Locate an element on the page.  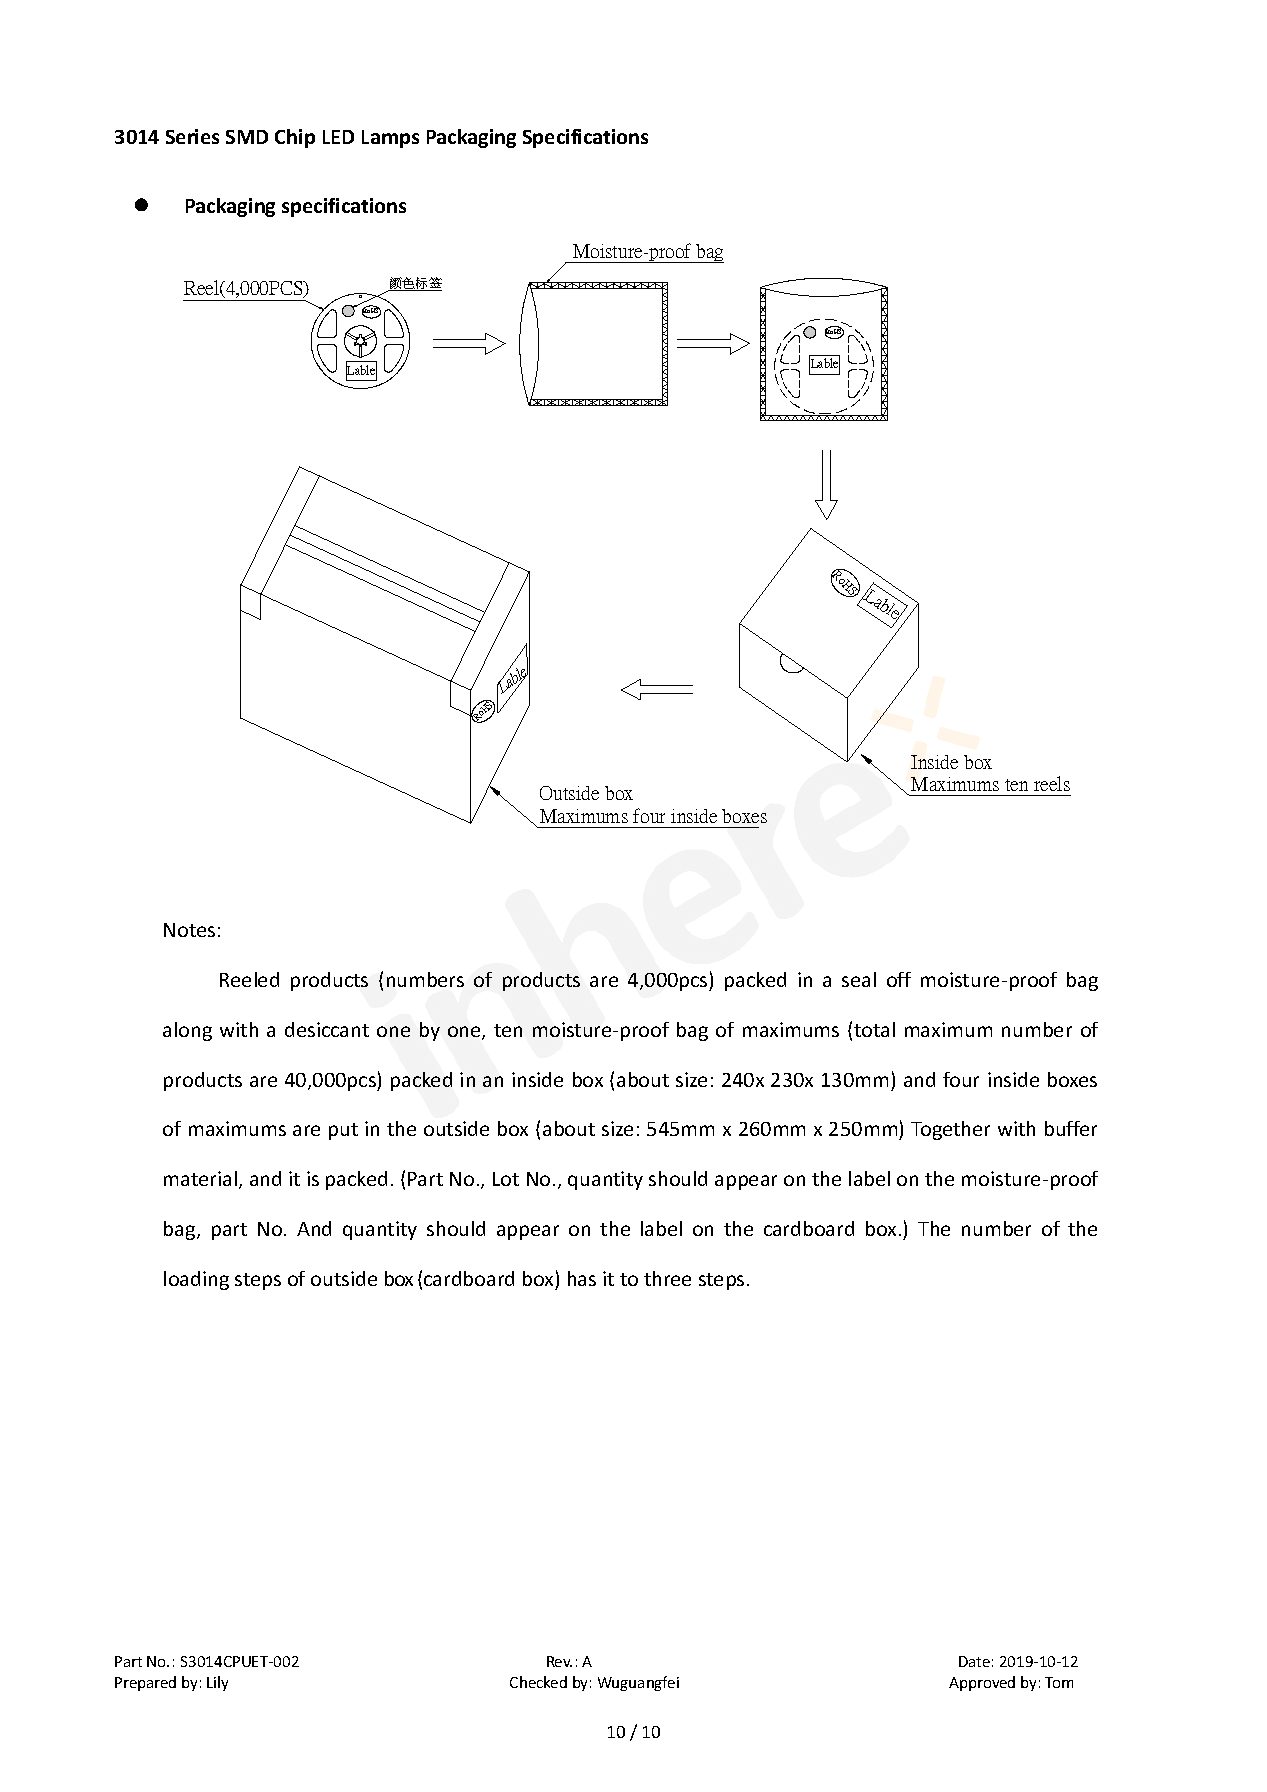
desiccant is located at coordinates (327, 1029).
